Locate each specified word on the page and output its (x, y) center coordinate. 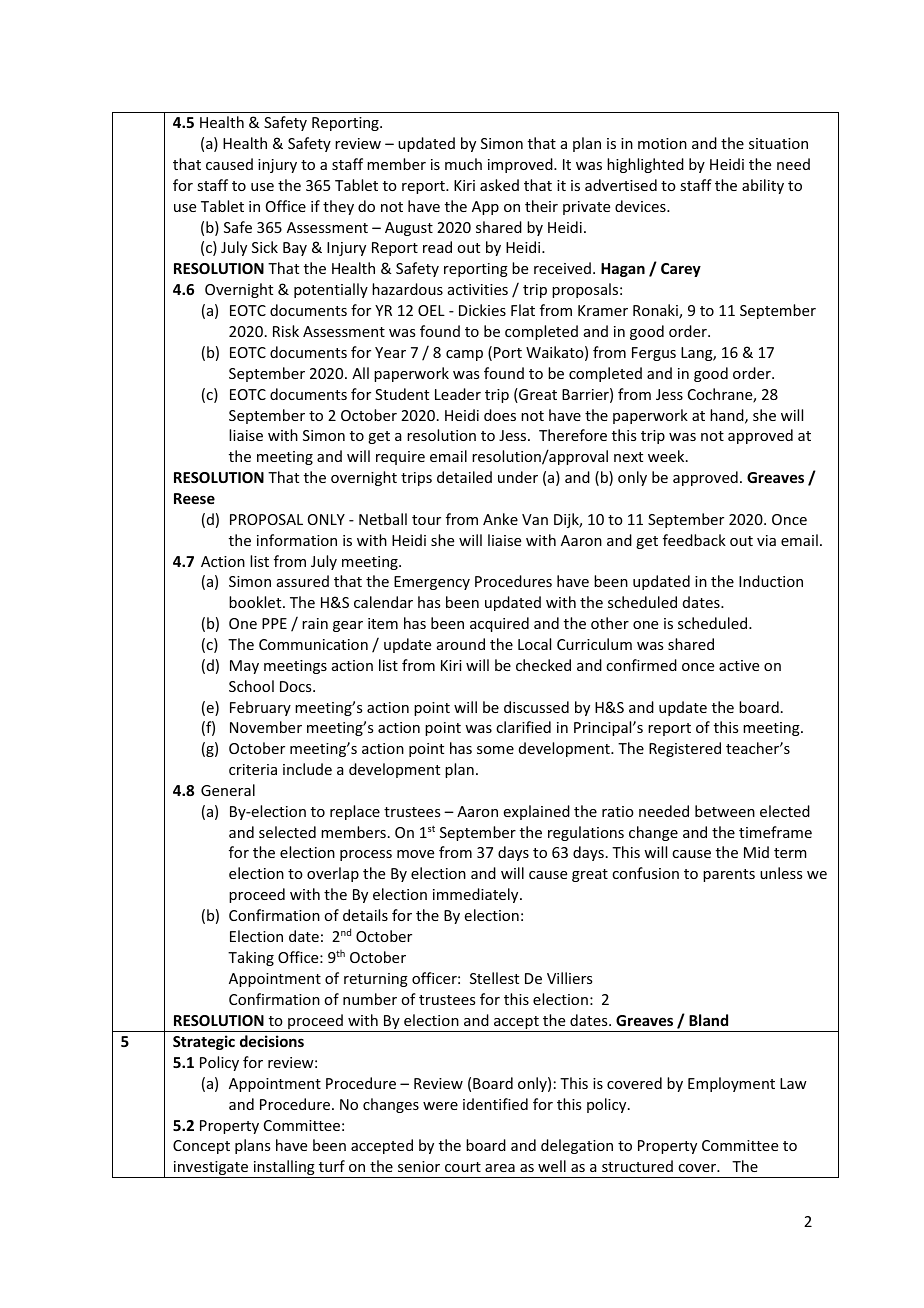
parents (729, 875)
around (461, 644)
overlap (333, 874)
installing (284, 1169)
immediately (477, 895)
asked (499, 185)
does (500, 415)
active (739, 665)
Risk (286, 331)
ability (763, 186)
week (667, 456)
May (244, 667)
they (338, 207)
